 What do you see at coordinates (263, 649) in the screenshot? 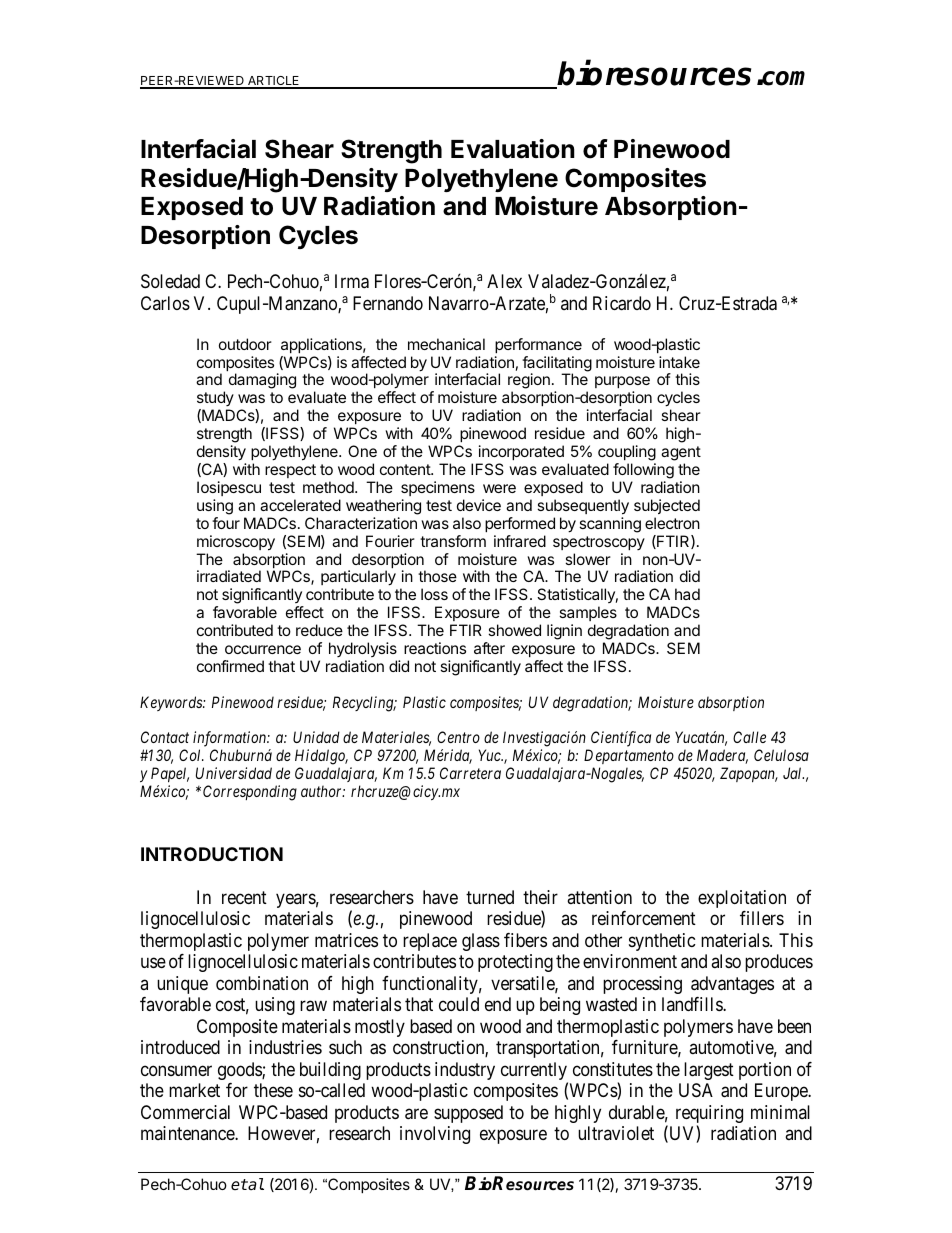
I see `occurrence` at bounding box center [263, 649].
